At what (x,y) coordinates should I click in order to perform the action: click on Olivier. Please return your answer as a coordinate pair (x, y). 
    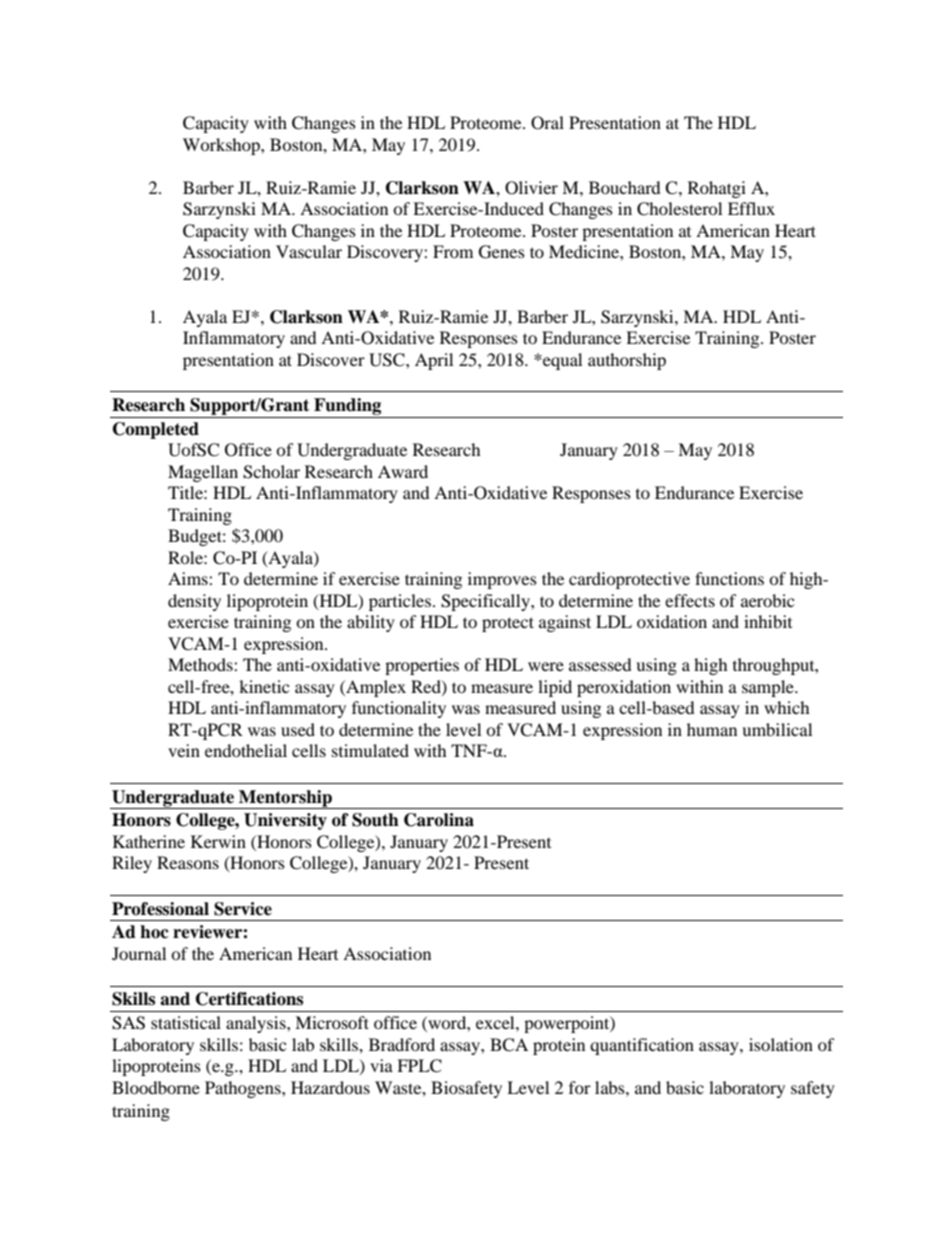
    Looking at the image, I should click on (531, 188).
